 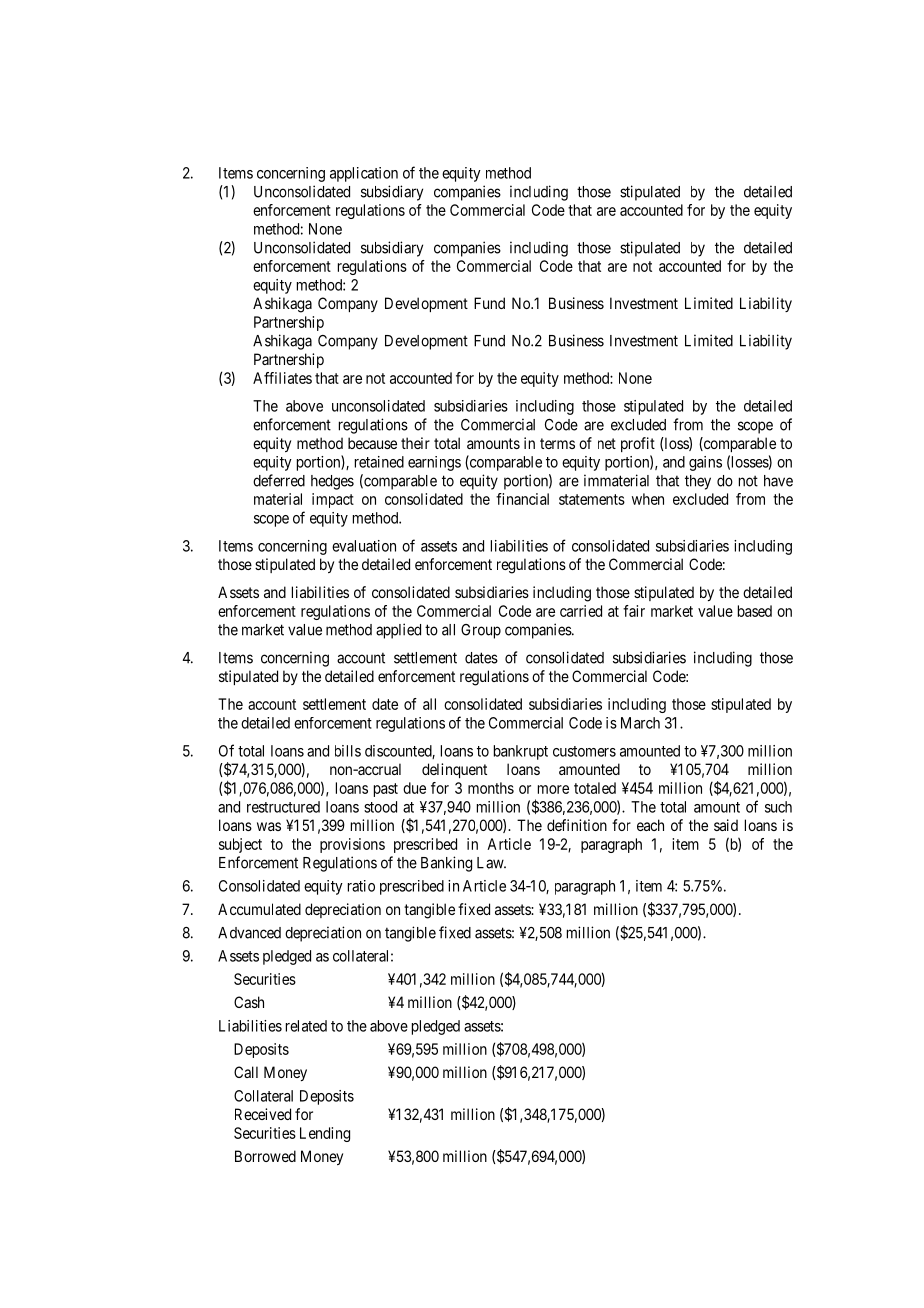 I want to click on Group, so click(x=481, y=631).
